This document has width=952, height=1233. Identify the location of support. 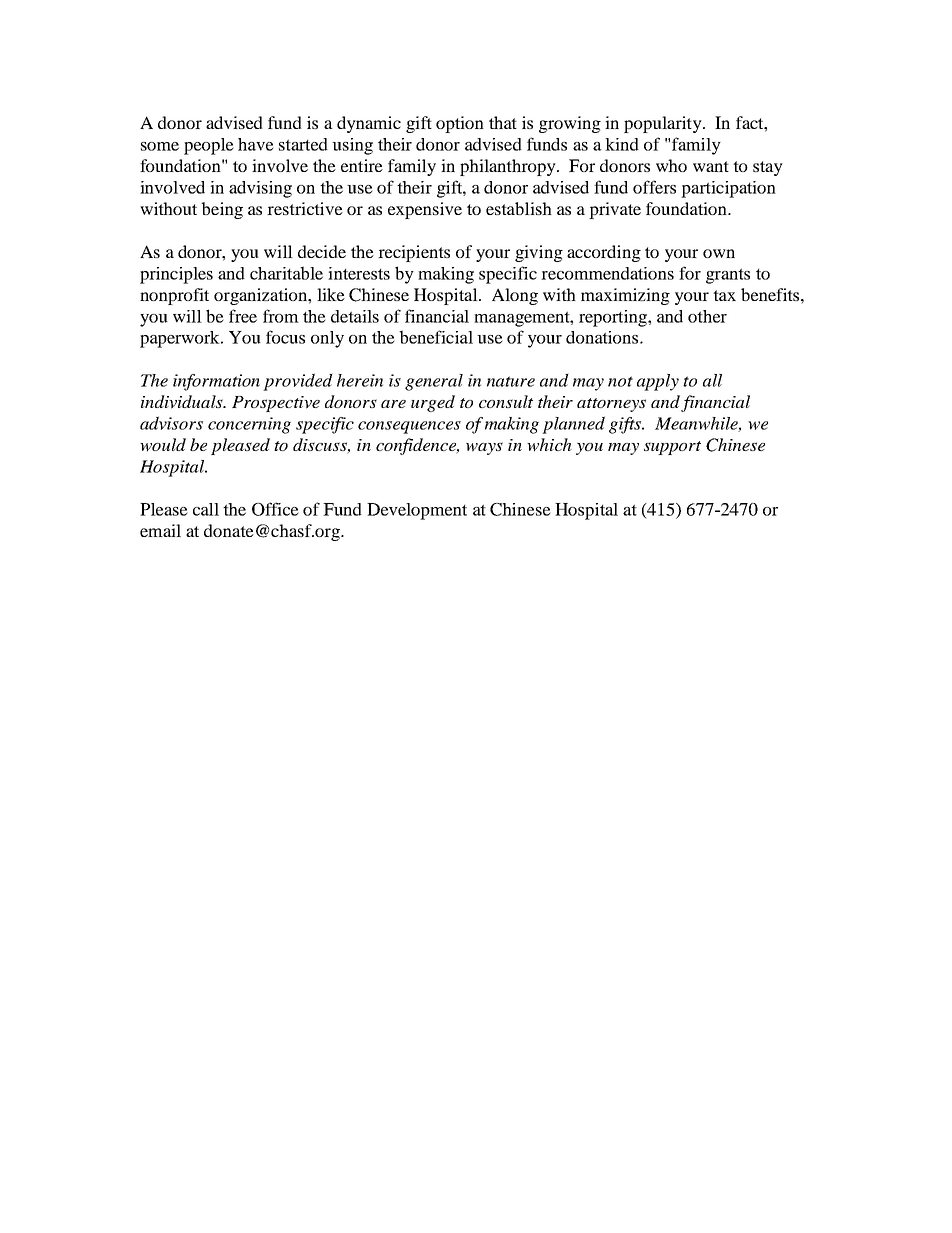
(672, 448).
